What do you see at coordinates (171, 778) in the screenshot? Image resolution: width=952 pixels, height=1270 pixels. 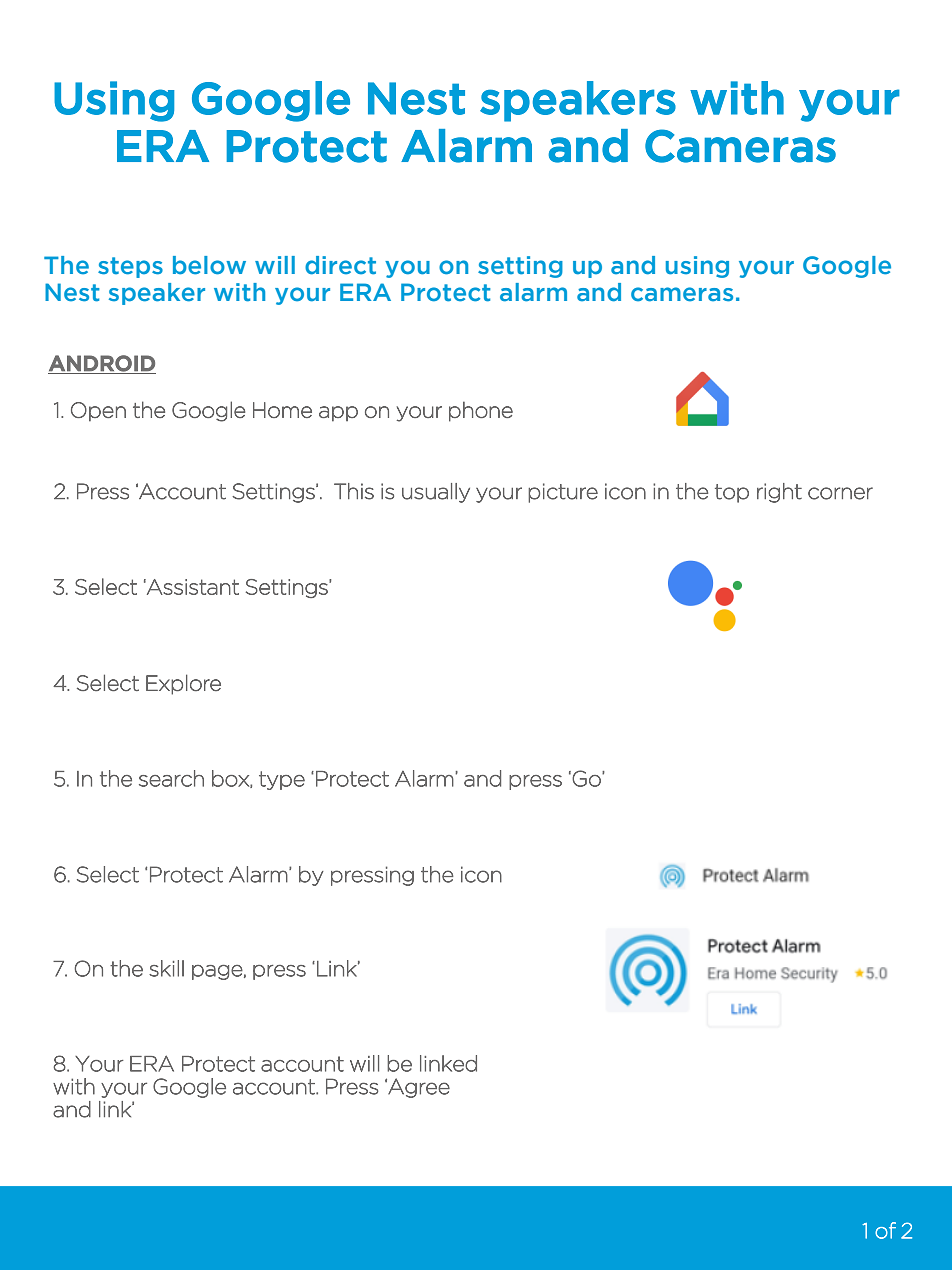 I see `search` at bounding box center [171, 778].
